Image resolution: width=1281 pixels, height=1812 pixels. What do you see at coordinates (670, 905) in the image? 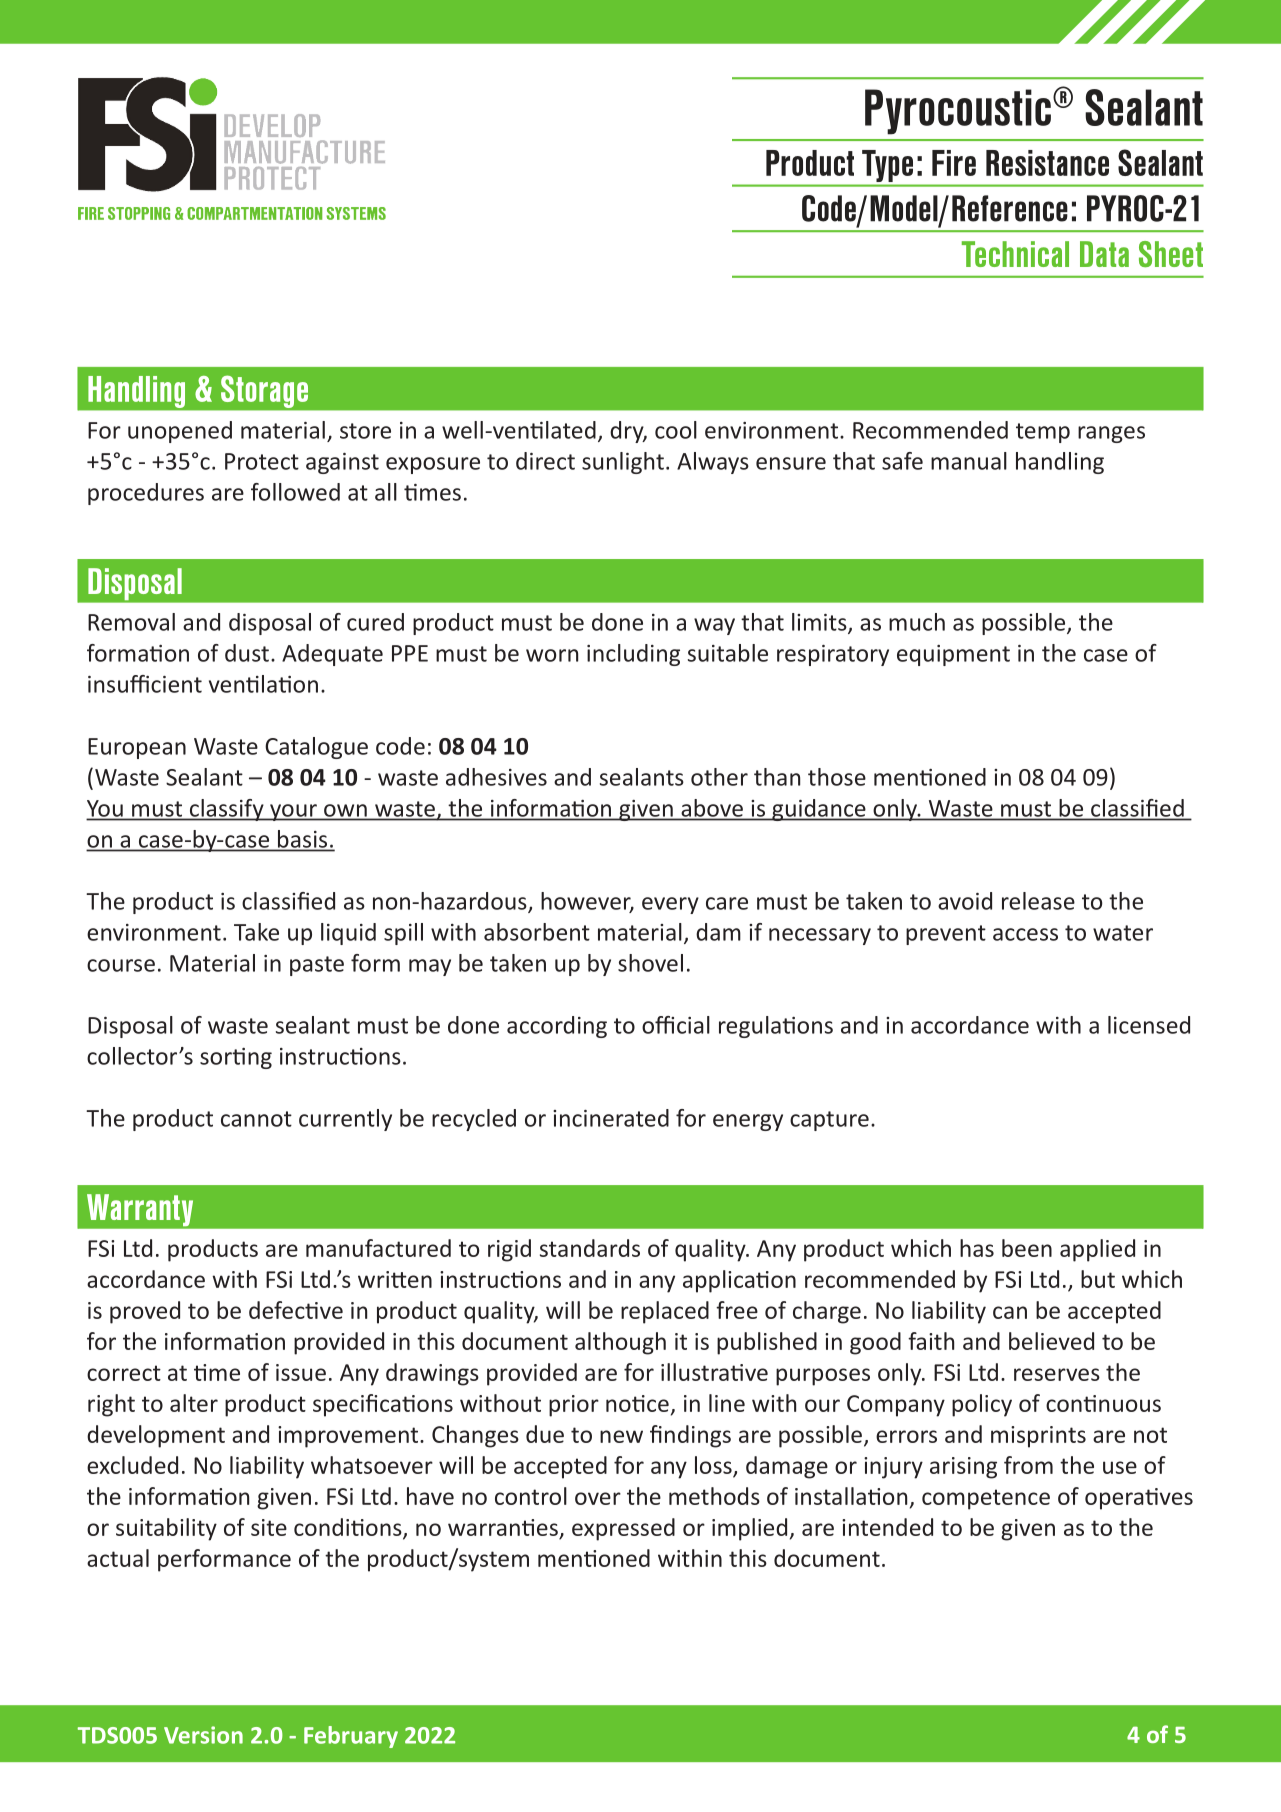
I see `every` at bounding box center [670, 905].
